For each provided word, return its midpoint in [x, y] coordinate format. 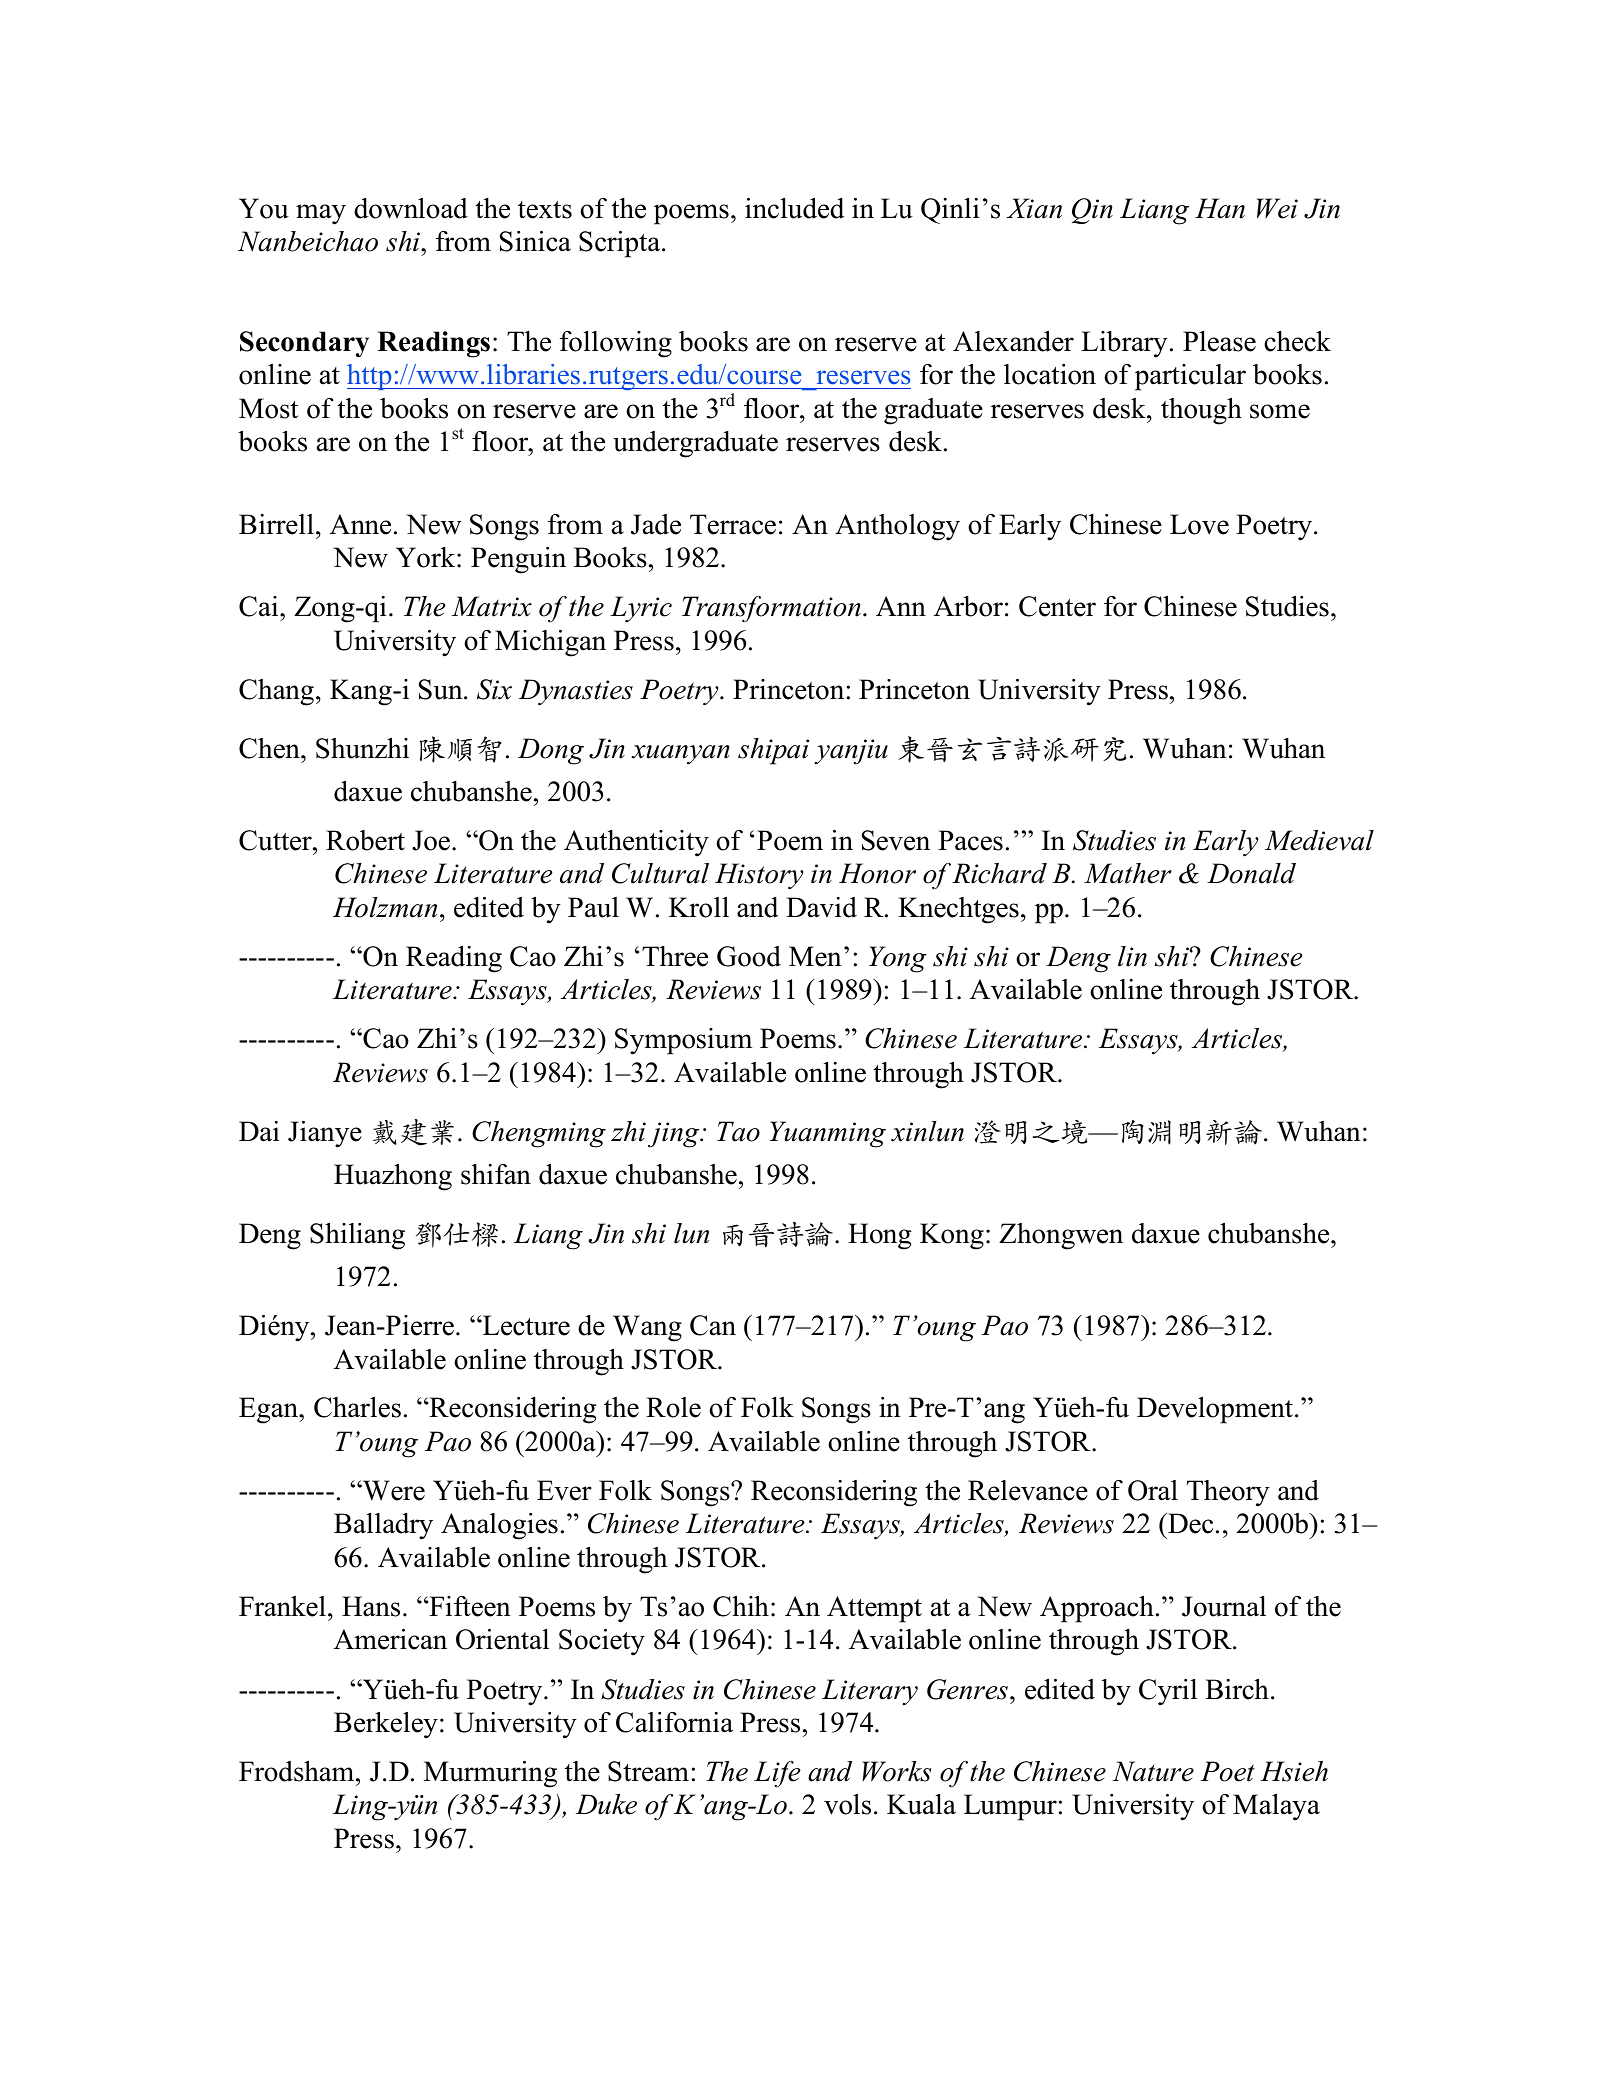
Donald [1251, 873]
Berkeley [386, 1725]
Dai [259, 1131]
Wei [1277, 208]
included [794, 208]
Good [749, 956]
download [411, 208]
